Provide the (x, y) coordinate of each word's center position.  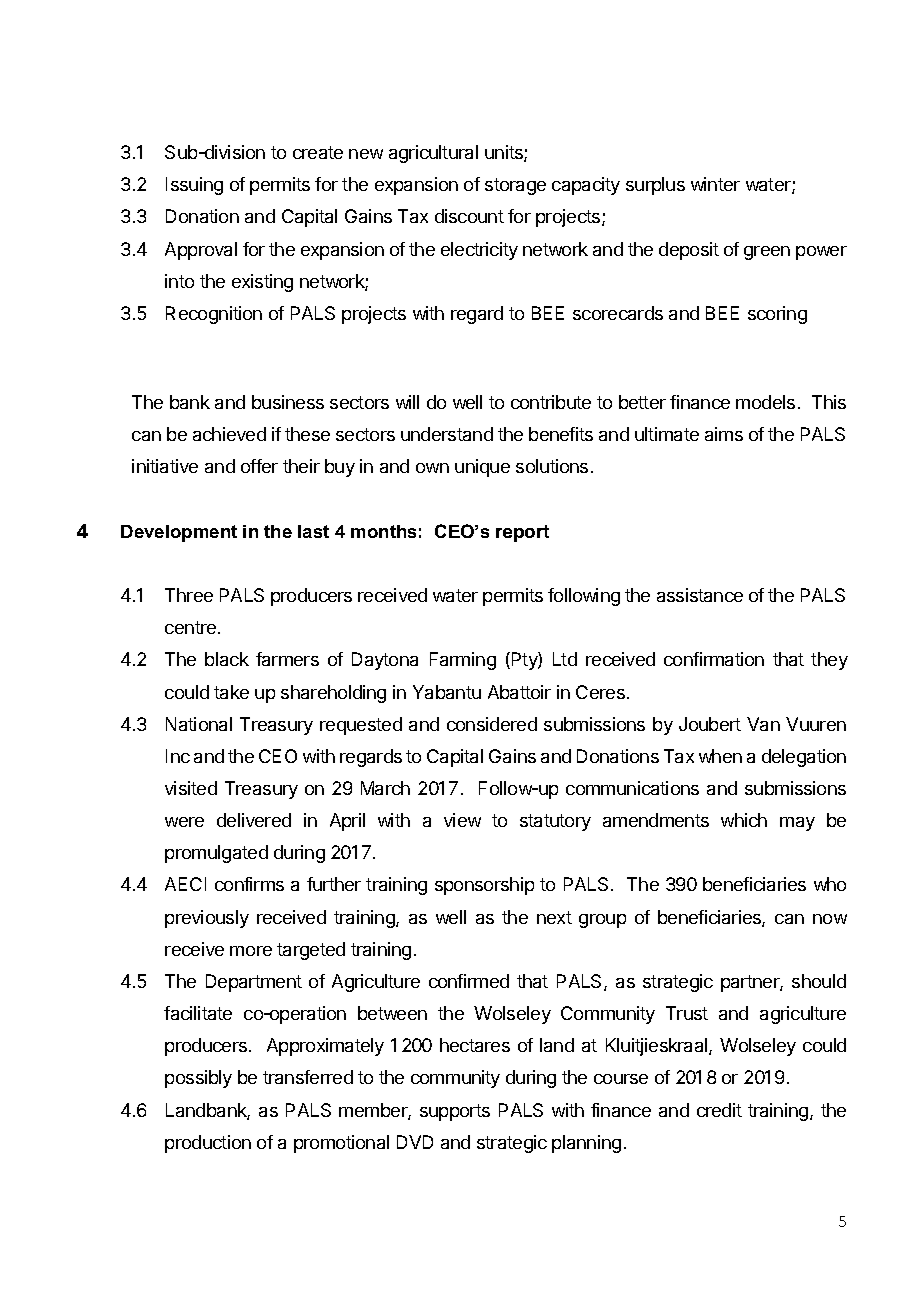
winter (715, 184)
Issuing (194, 186)
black (227, 659)
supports (455, 1112)
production (208, 1144)
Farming (463, 661)
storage (515, 186)
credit (719, 1110)
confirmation (714, 659)
